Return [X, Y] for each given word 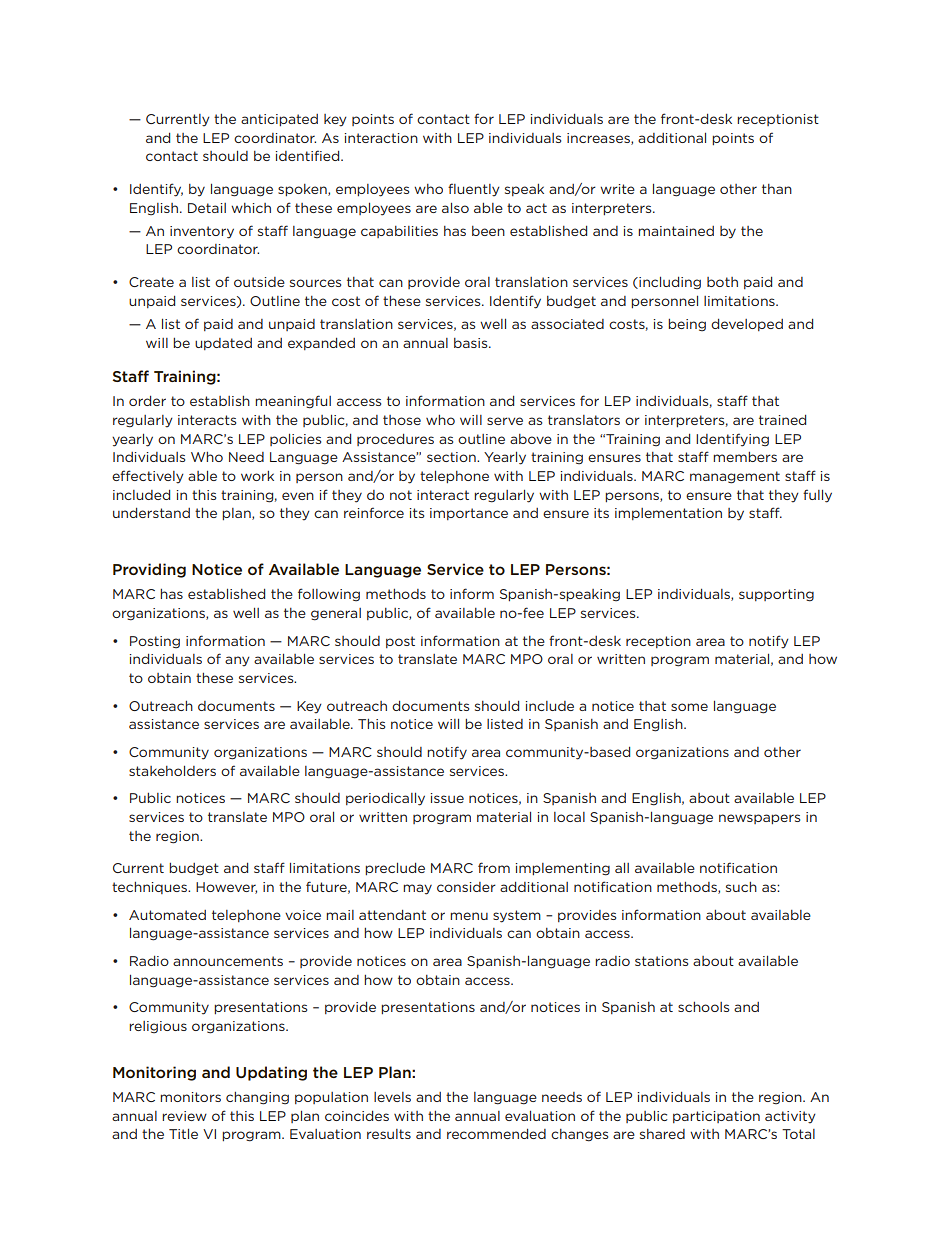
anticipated [279, 120]
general [336, 614]
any [237, 661]
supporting [776, 595]
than [777, 189]
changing [257, 1098]
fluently [474, 190]
